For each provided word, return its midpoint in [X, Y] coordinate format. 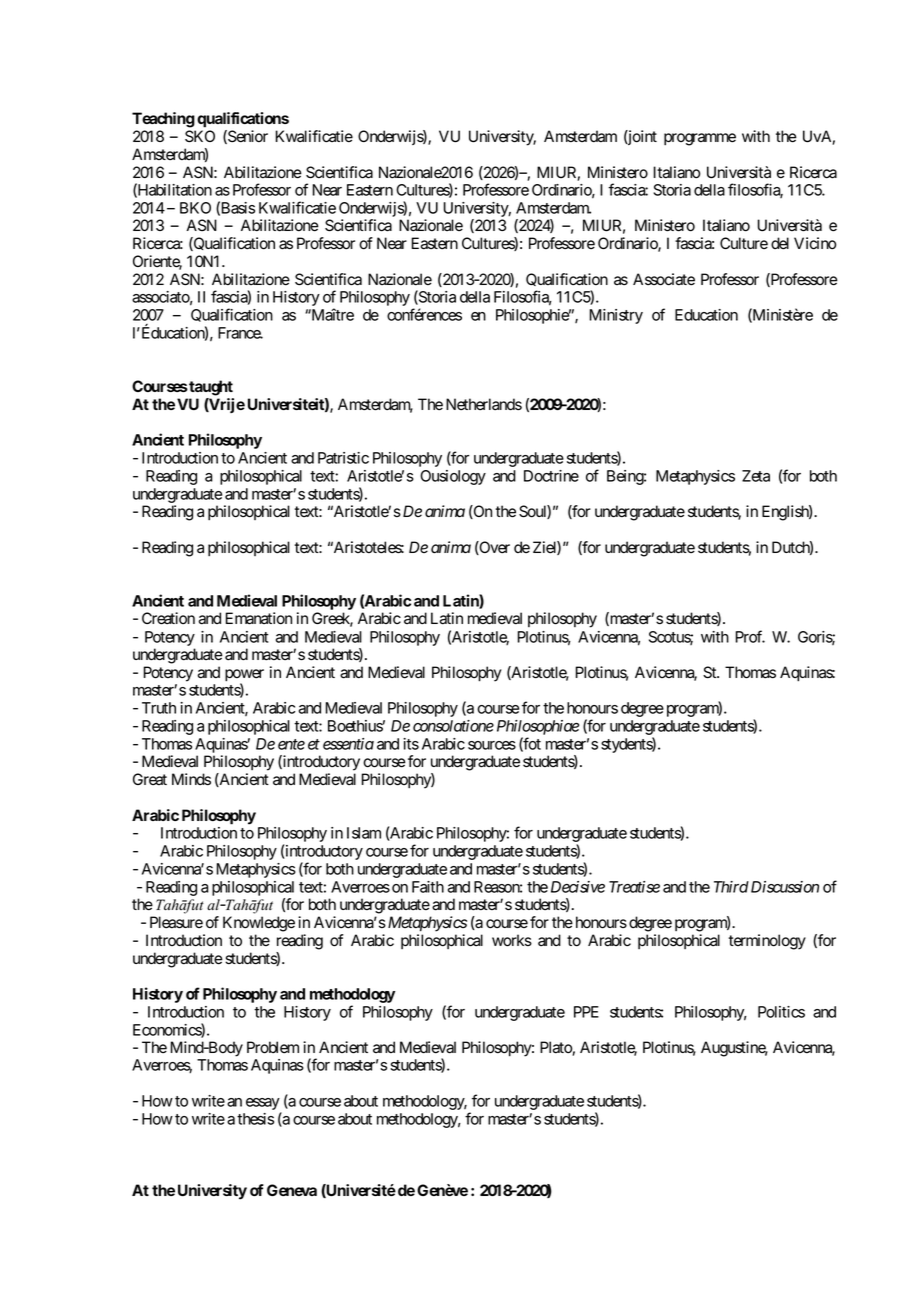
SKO [200, 136]
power [244, 676]
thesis [255, 1119]
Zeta [756, 476]
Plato [556, 1048]
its [411, 744]
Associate [664, 279]
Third [731, 887]
